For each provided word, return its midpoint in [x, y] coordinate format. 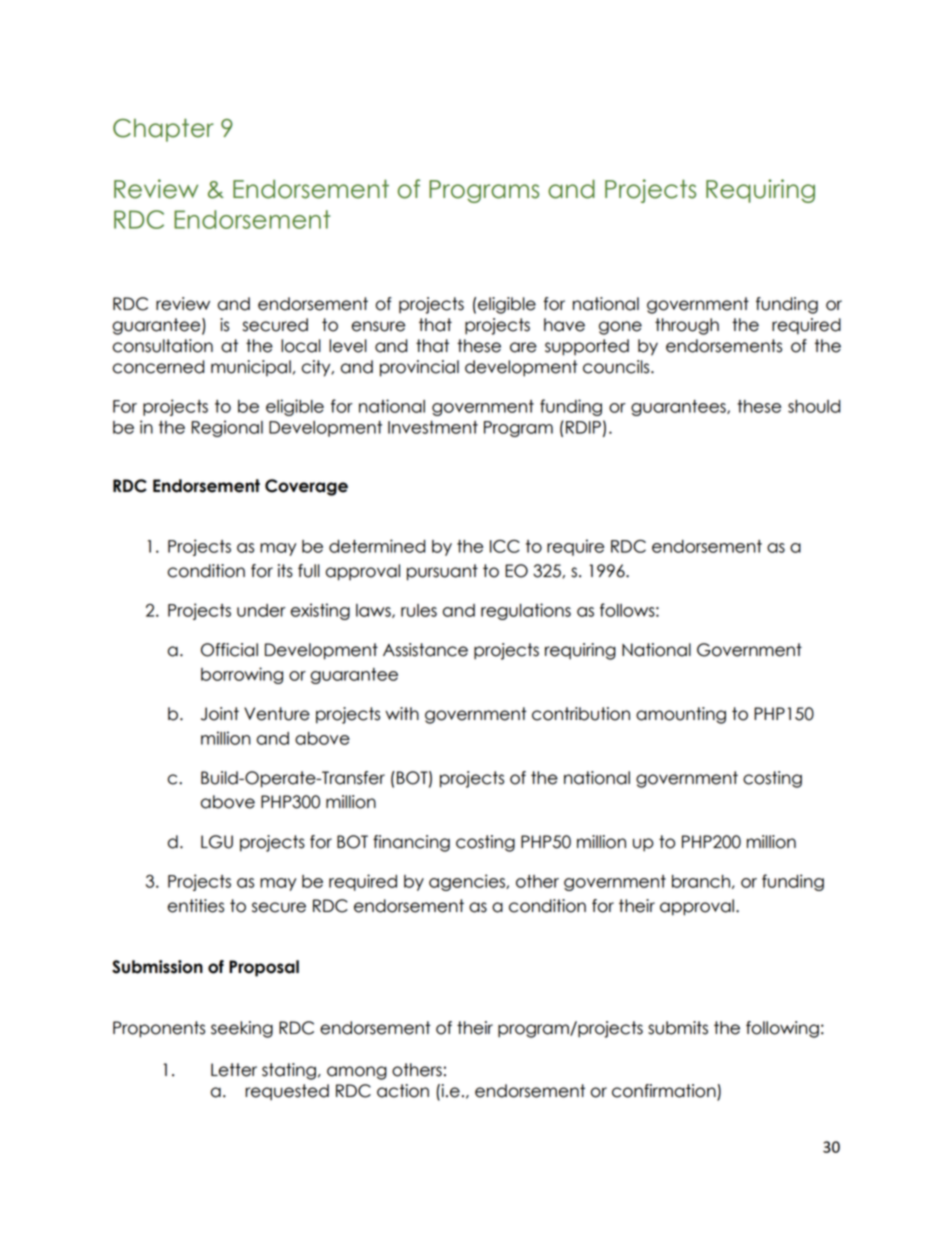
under [261, 610]
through [687, 326]
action [403, 1091]
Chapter [163, 130]
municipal [251, 368]
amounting [681, 715]
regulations [526, 611]
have [564, 325]
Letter [234, 1070]
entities [195, 906]
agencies [468, 882]
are [523, 347]
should [814, 406]
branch [701, 881]
